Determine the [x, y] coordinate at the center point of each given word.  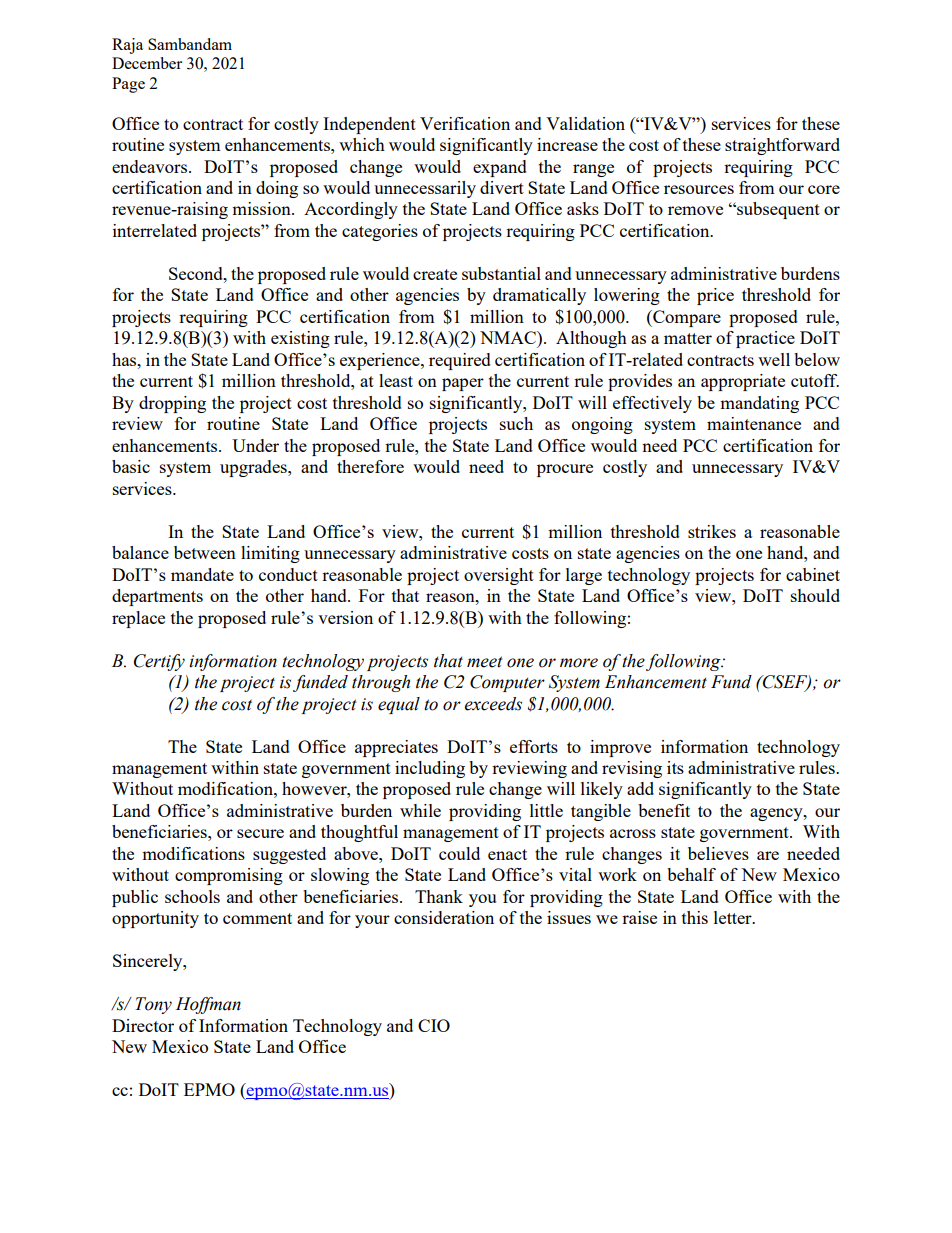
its [675, 767]
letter [734, 917]
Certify [159, 662]
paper [463, 384]
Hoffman [208, 1005]
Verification [465, 123]
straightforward [782, 146]
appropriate [743, 382]
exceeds [493, 704]
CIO [434, 1025]
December [147, 63]
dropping [172, 404]
